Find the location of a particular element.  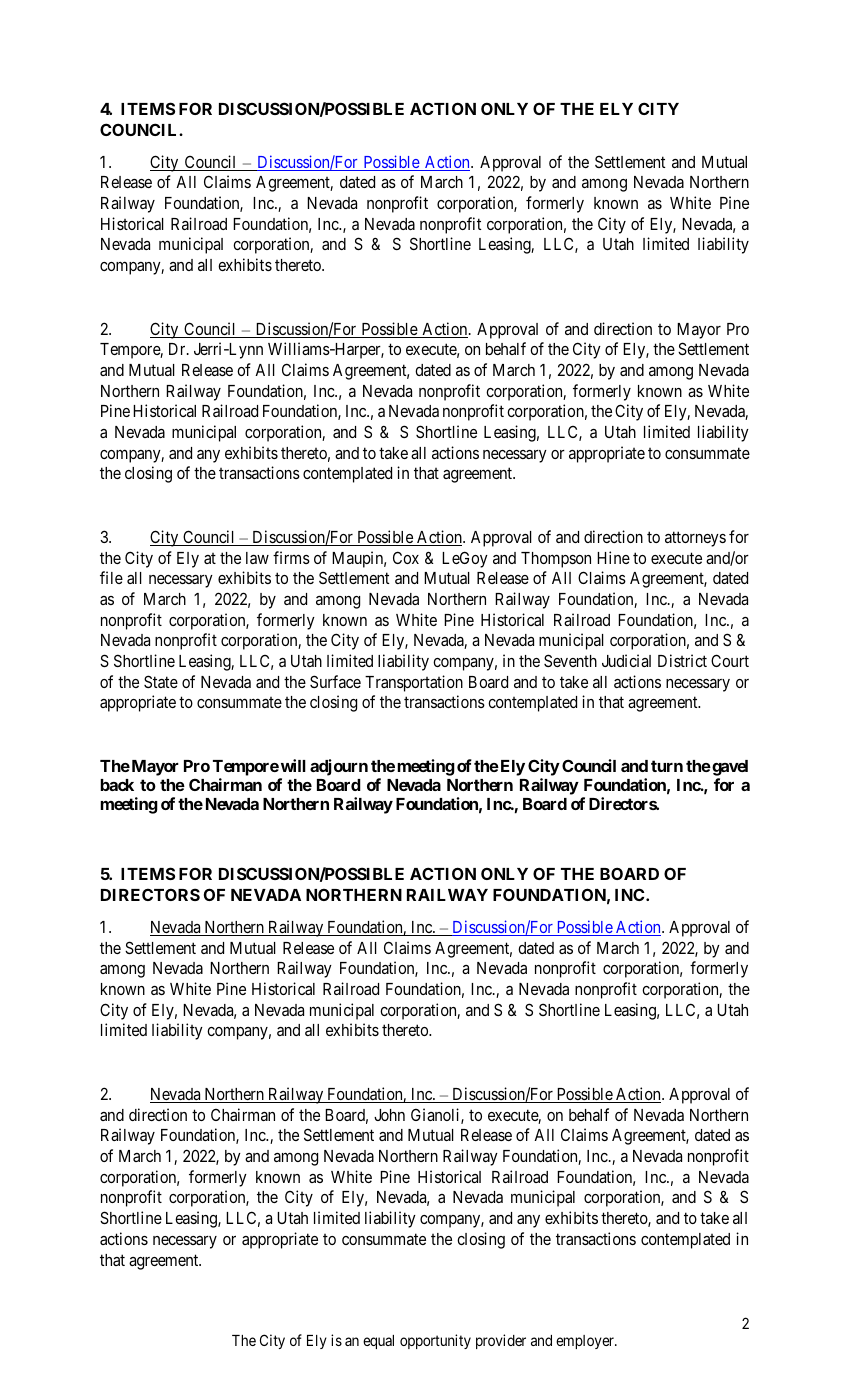

equal is located at coordinates (378, 1342).
